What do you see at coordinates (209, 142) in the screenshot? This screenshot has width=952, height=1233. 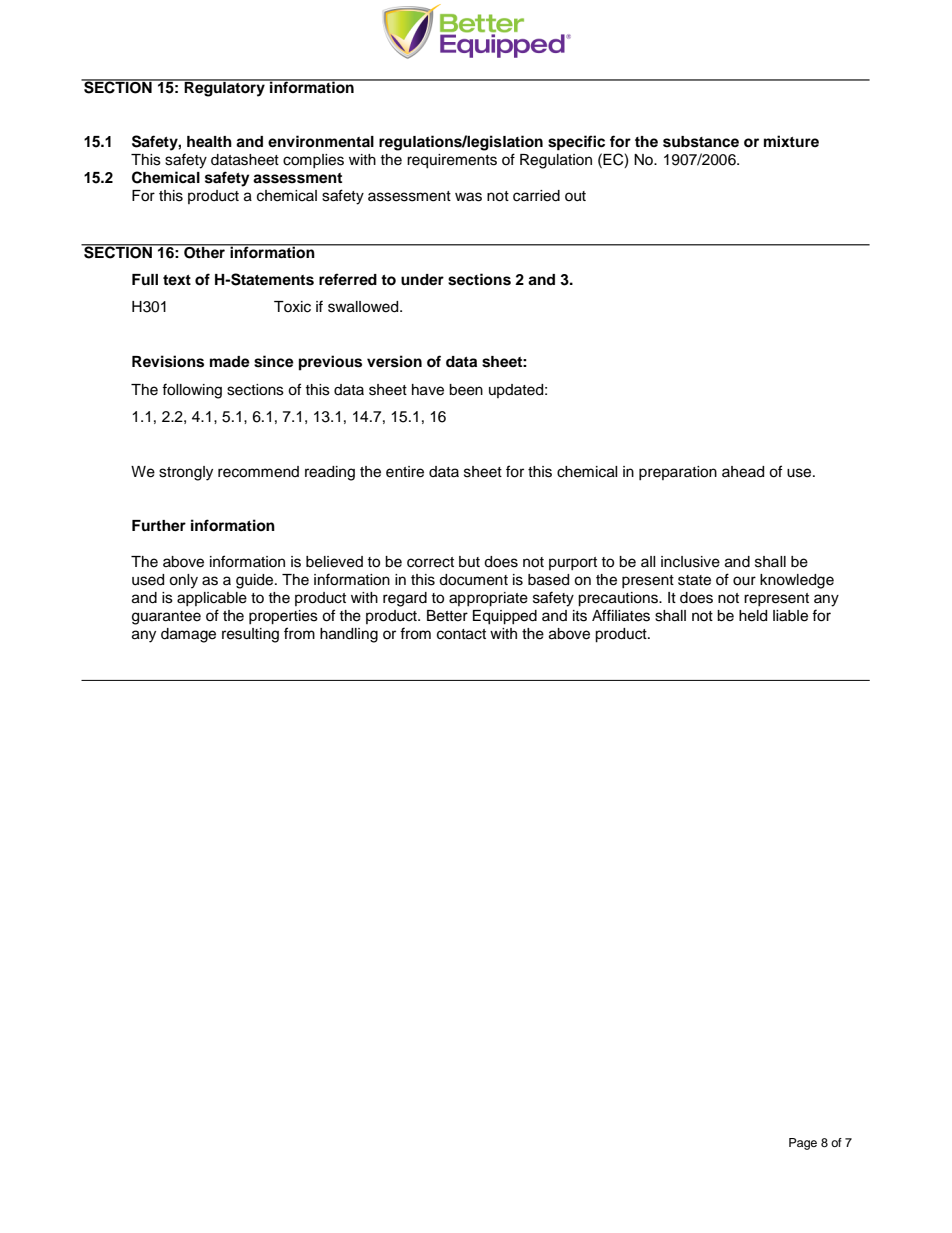 I see `health` at bounding box center [209, 142].
